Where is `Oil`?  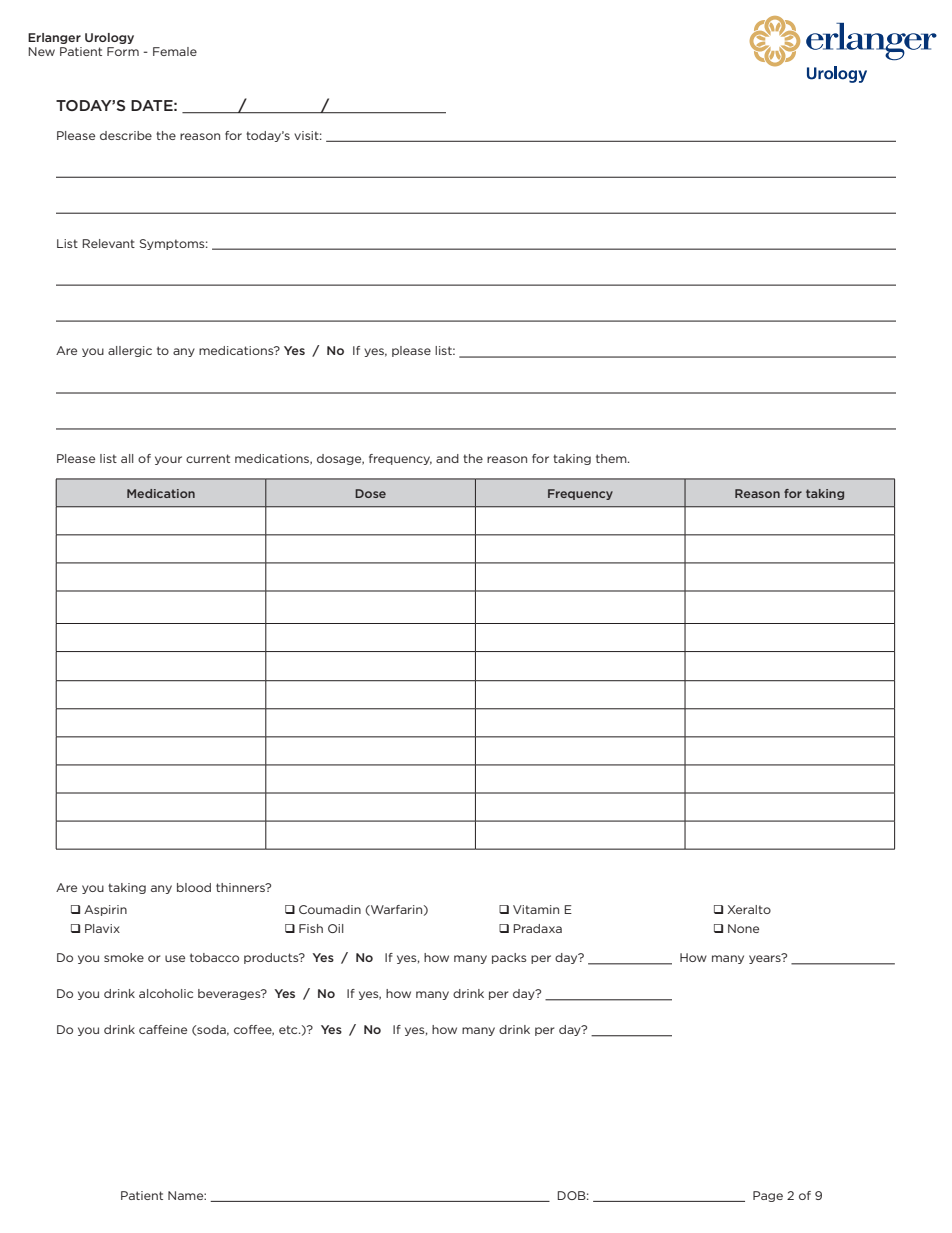
Oil is located at coordinates (336, 928).
